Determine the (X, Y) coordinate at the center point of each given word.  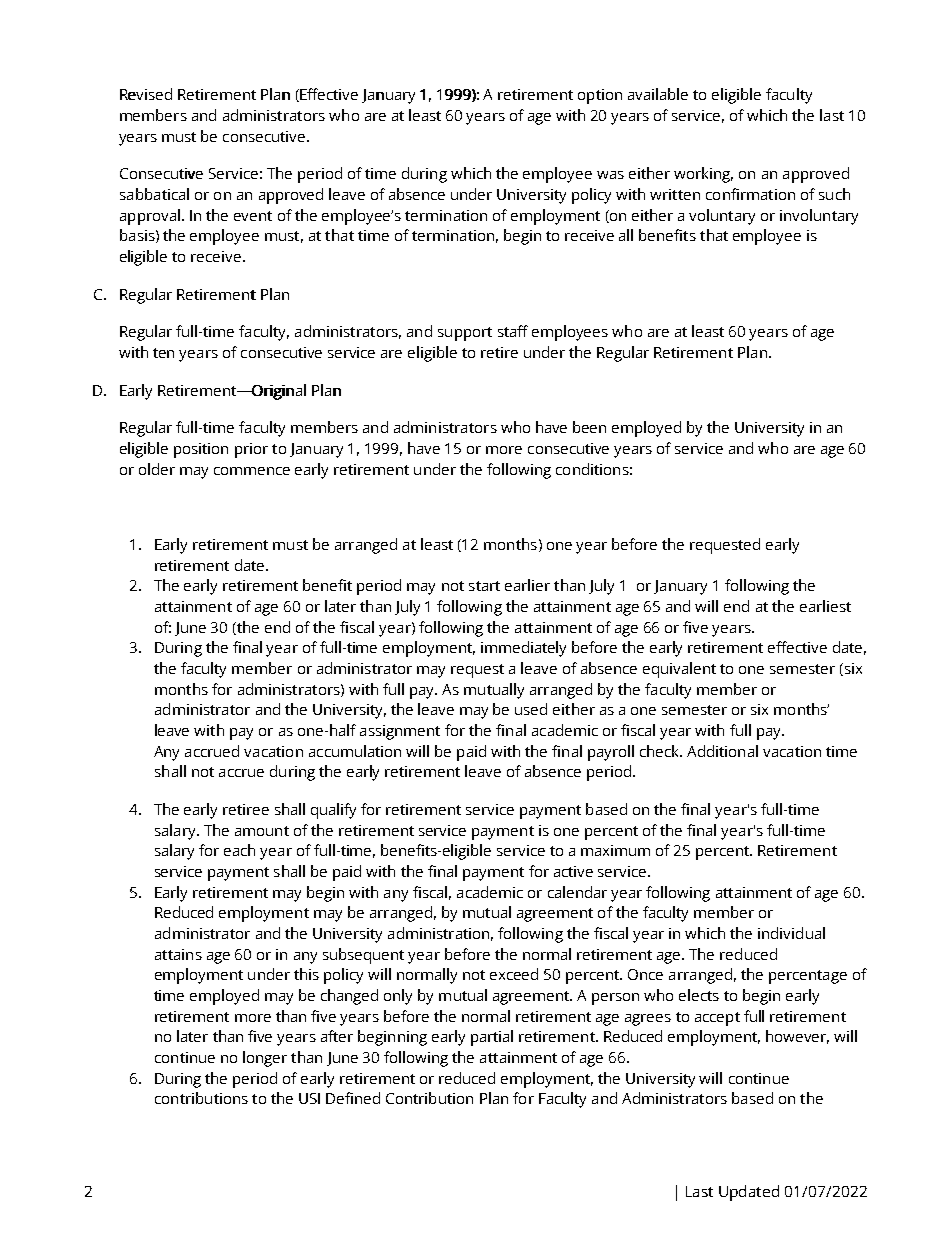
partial (492, 1038)
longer (265, 1059)
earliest (825, 606)
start (484, 586)
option (600, 96)
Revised (146, 94)
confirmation (750, 194)
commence (252, 471)
